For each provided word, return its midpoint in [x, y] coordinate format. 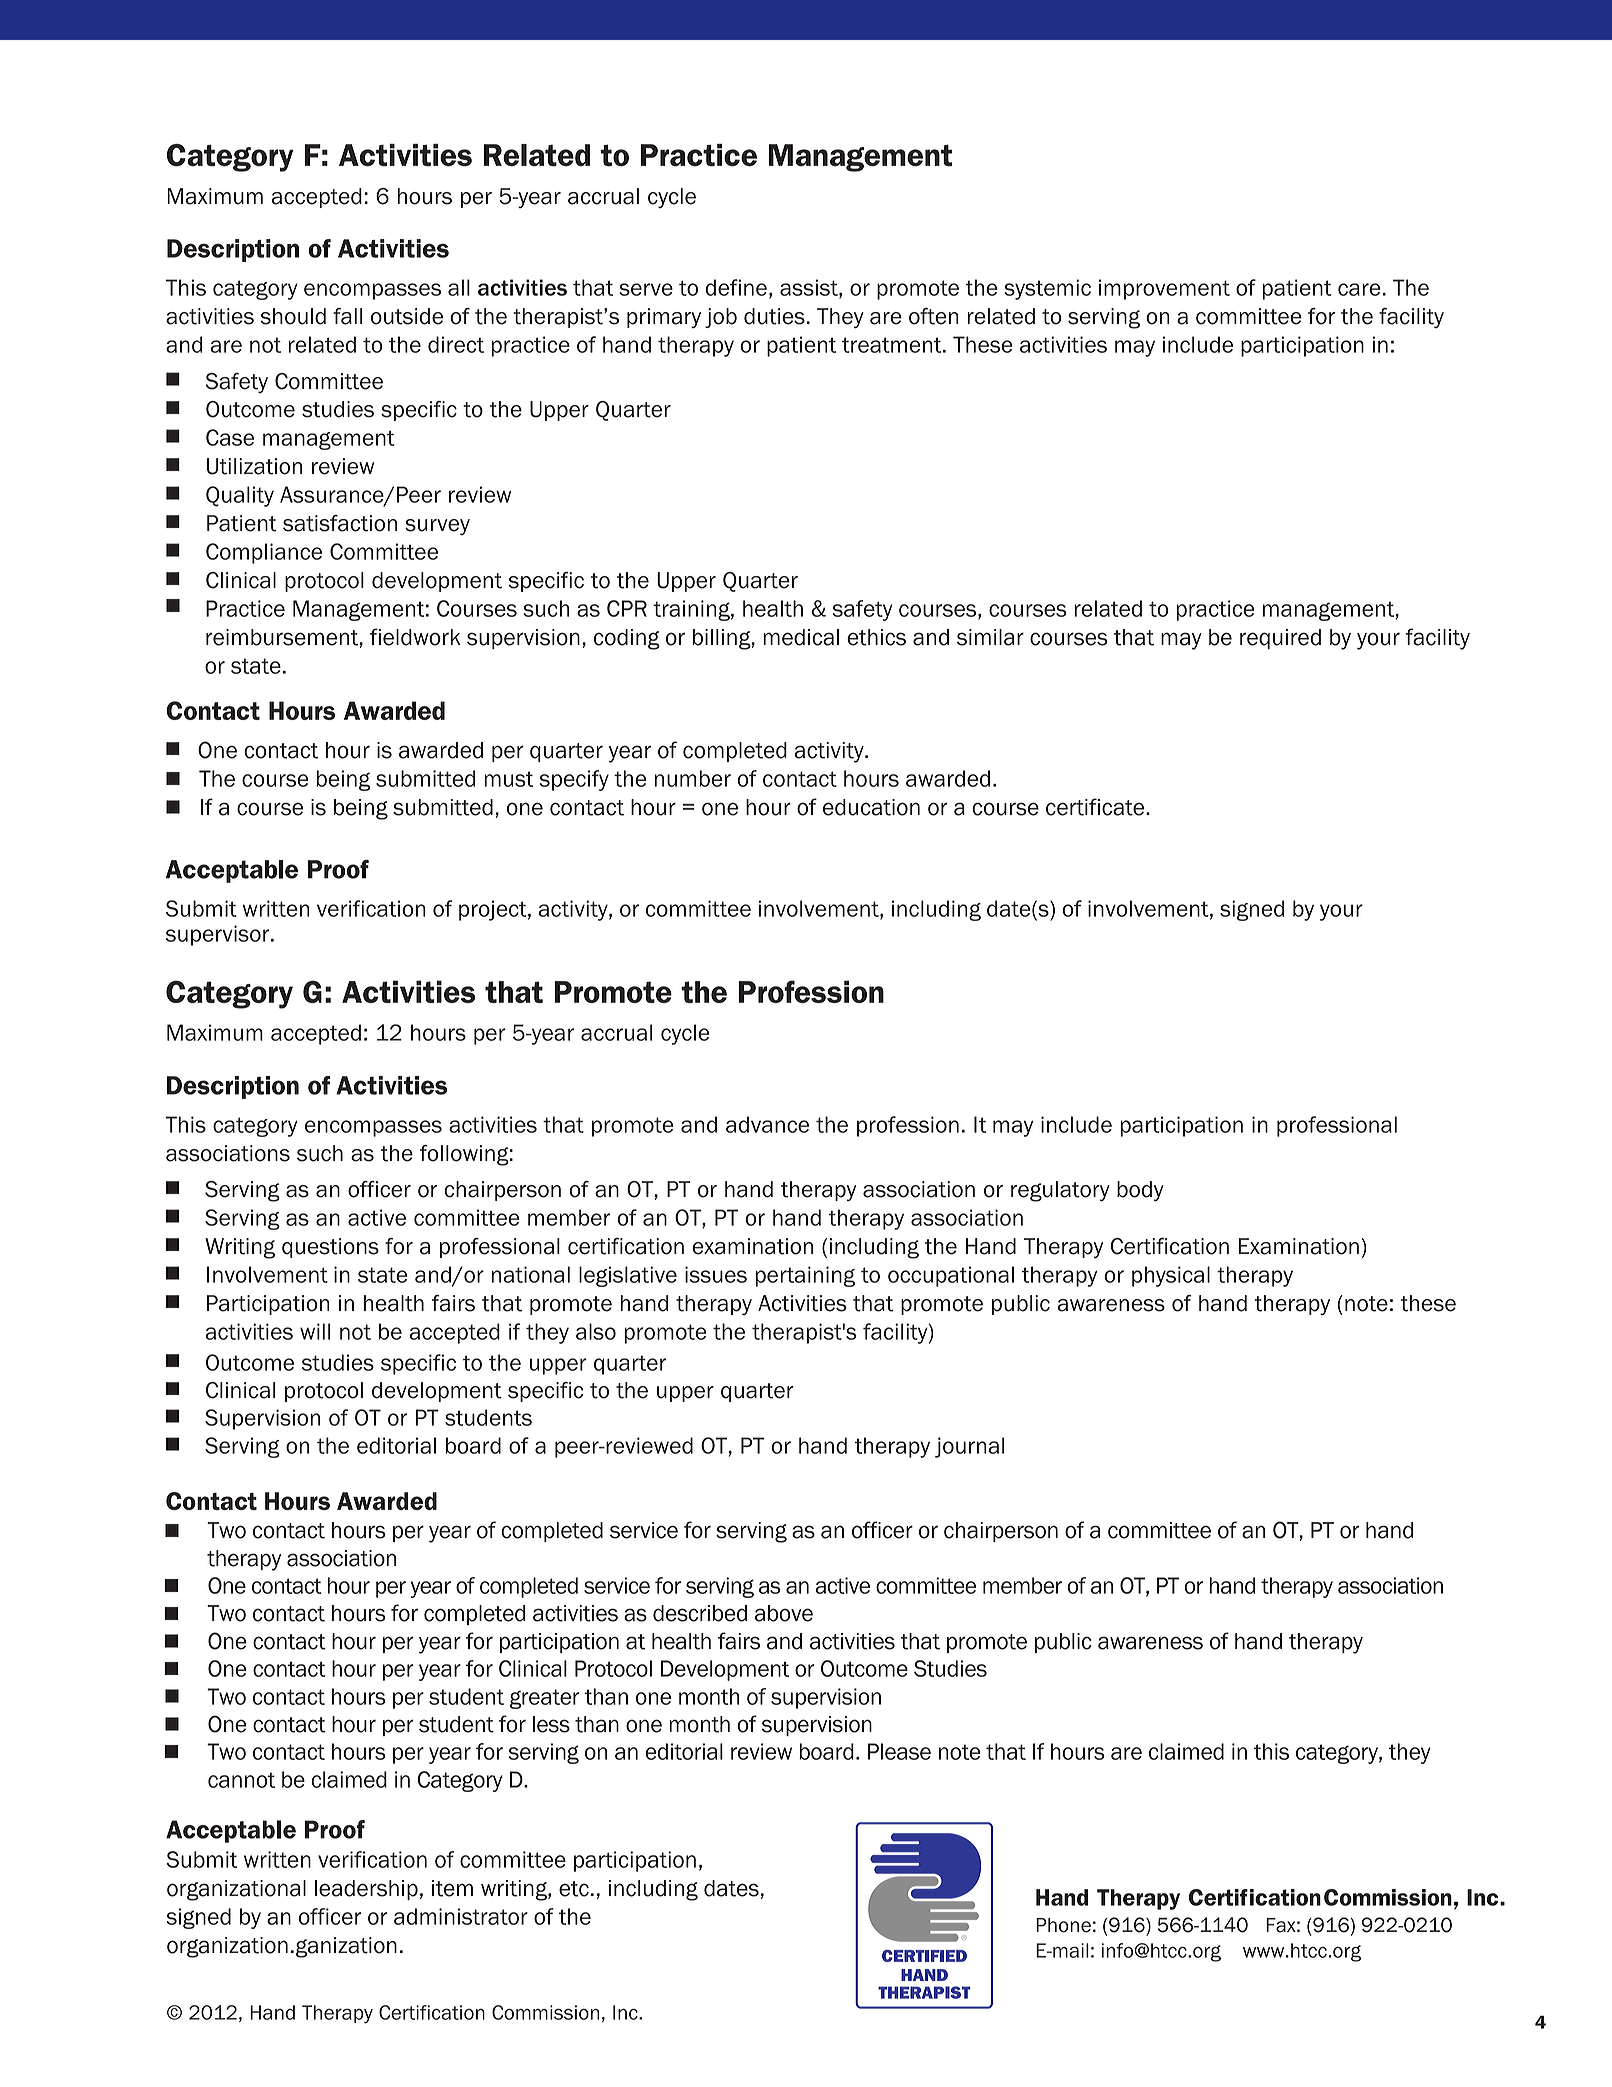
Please [899, 1751]
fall [347, 316]
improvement [1164, 289]
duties [775, 316]
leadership [366, 1890]
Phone [1063, 1925]
